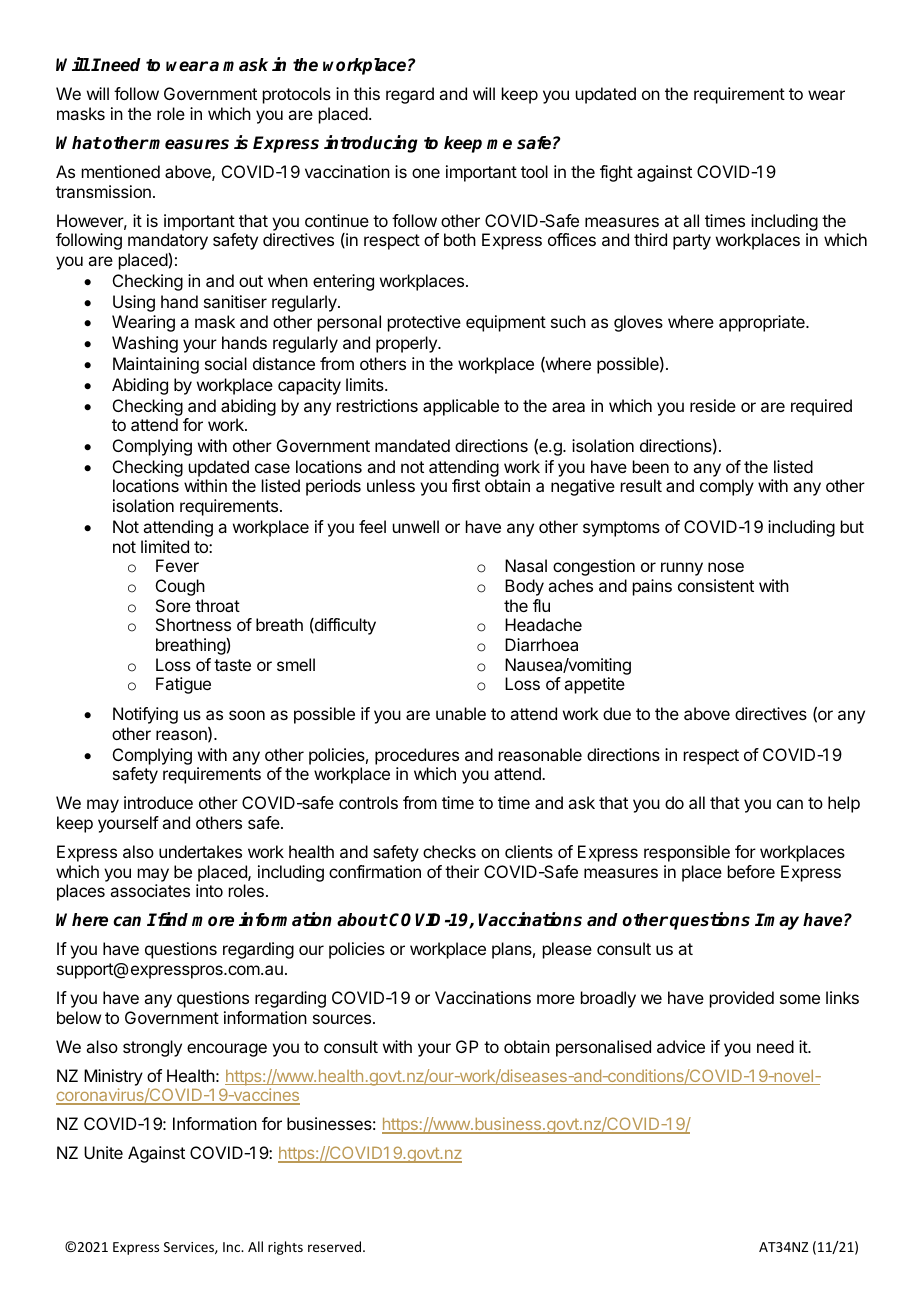 This image has height=1308, width=924. Describe the element at coordinates (681, 1046) in the image. I see `advice` at that location.
